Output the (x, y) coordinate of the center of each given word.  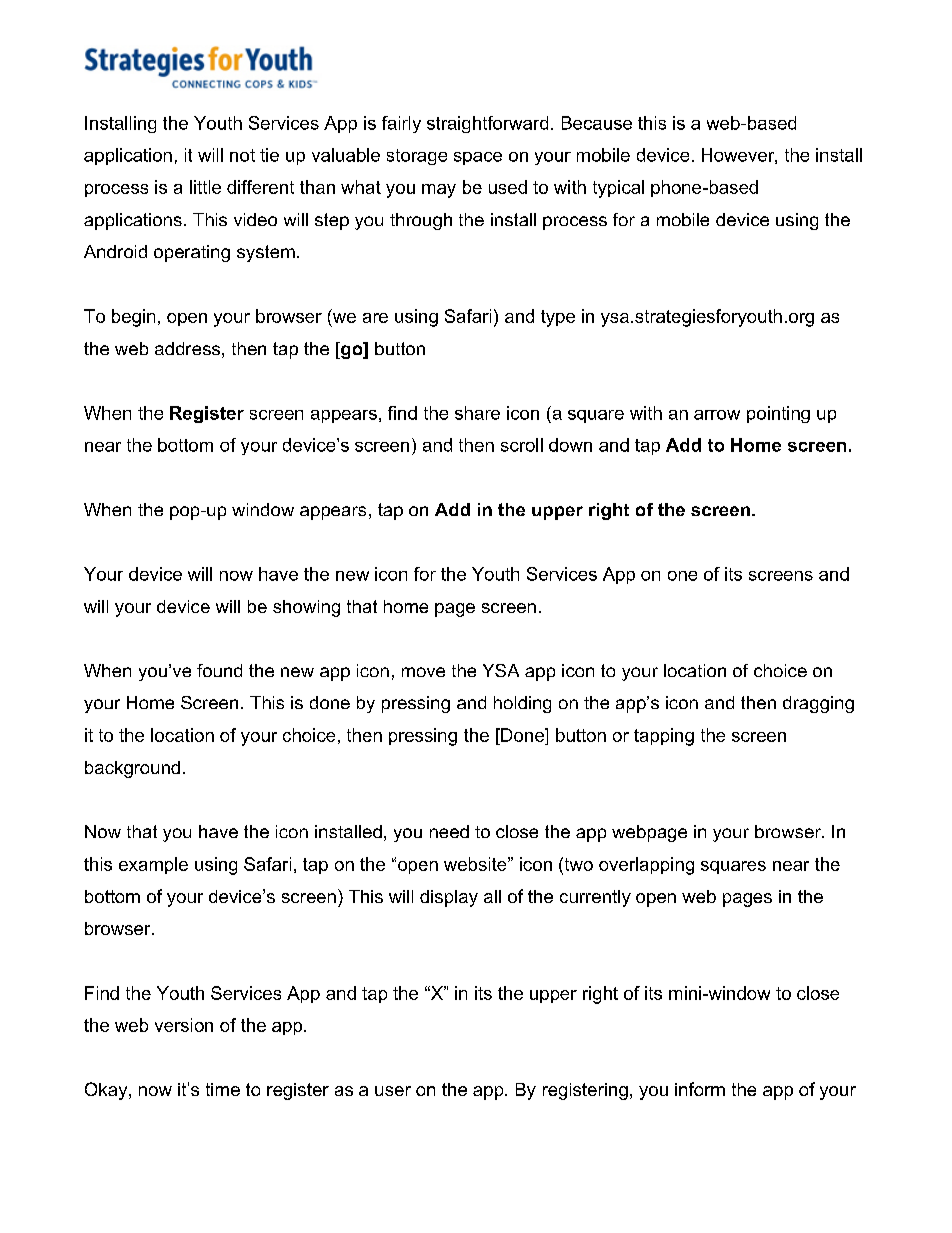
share (477, 413)
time (223, 1089)
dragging (818, 704)
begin (133, 318)
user (393, 1091)
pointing (778, 414)
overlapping (646, 866)
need (449, 831)
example (153, 865)
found (219, 670)
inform (700, 1089)
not (242, 155)
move (423, 672)
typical (618, 189)
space (478, 158)
